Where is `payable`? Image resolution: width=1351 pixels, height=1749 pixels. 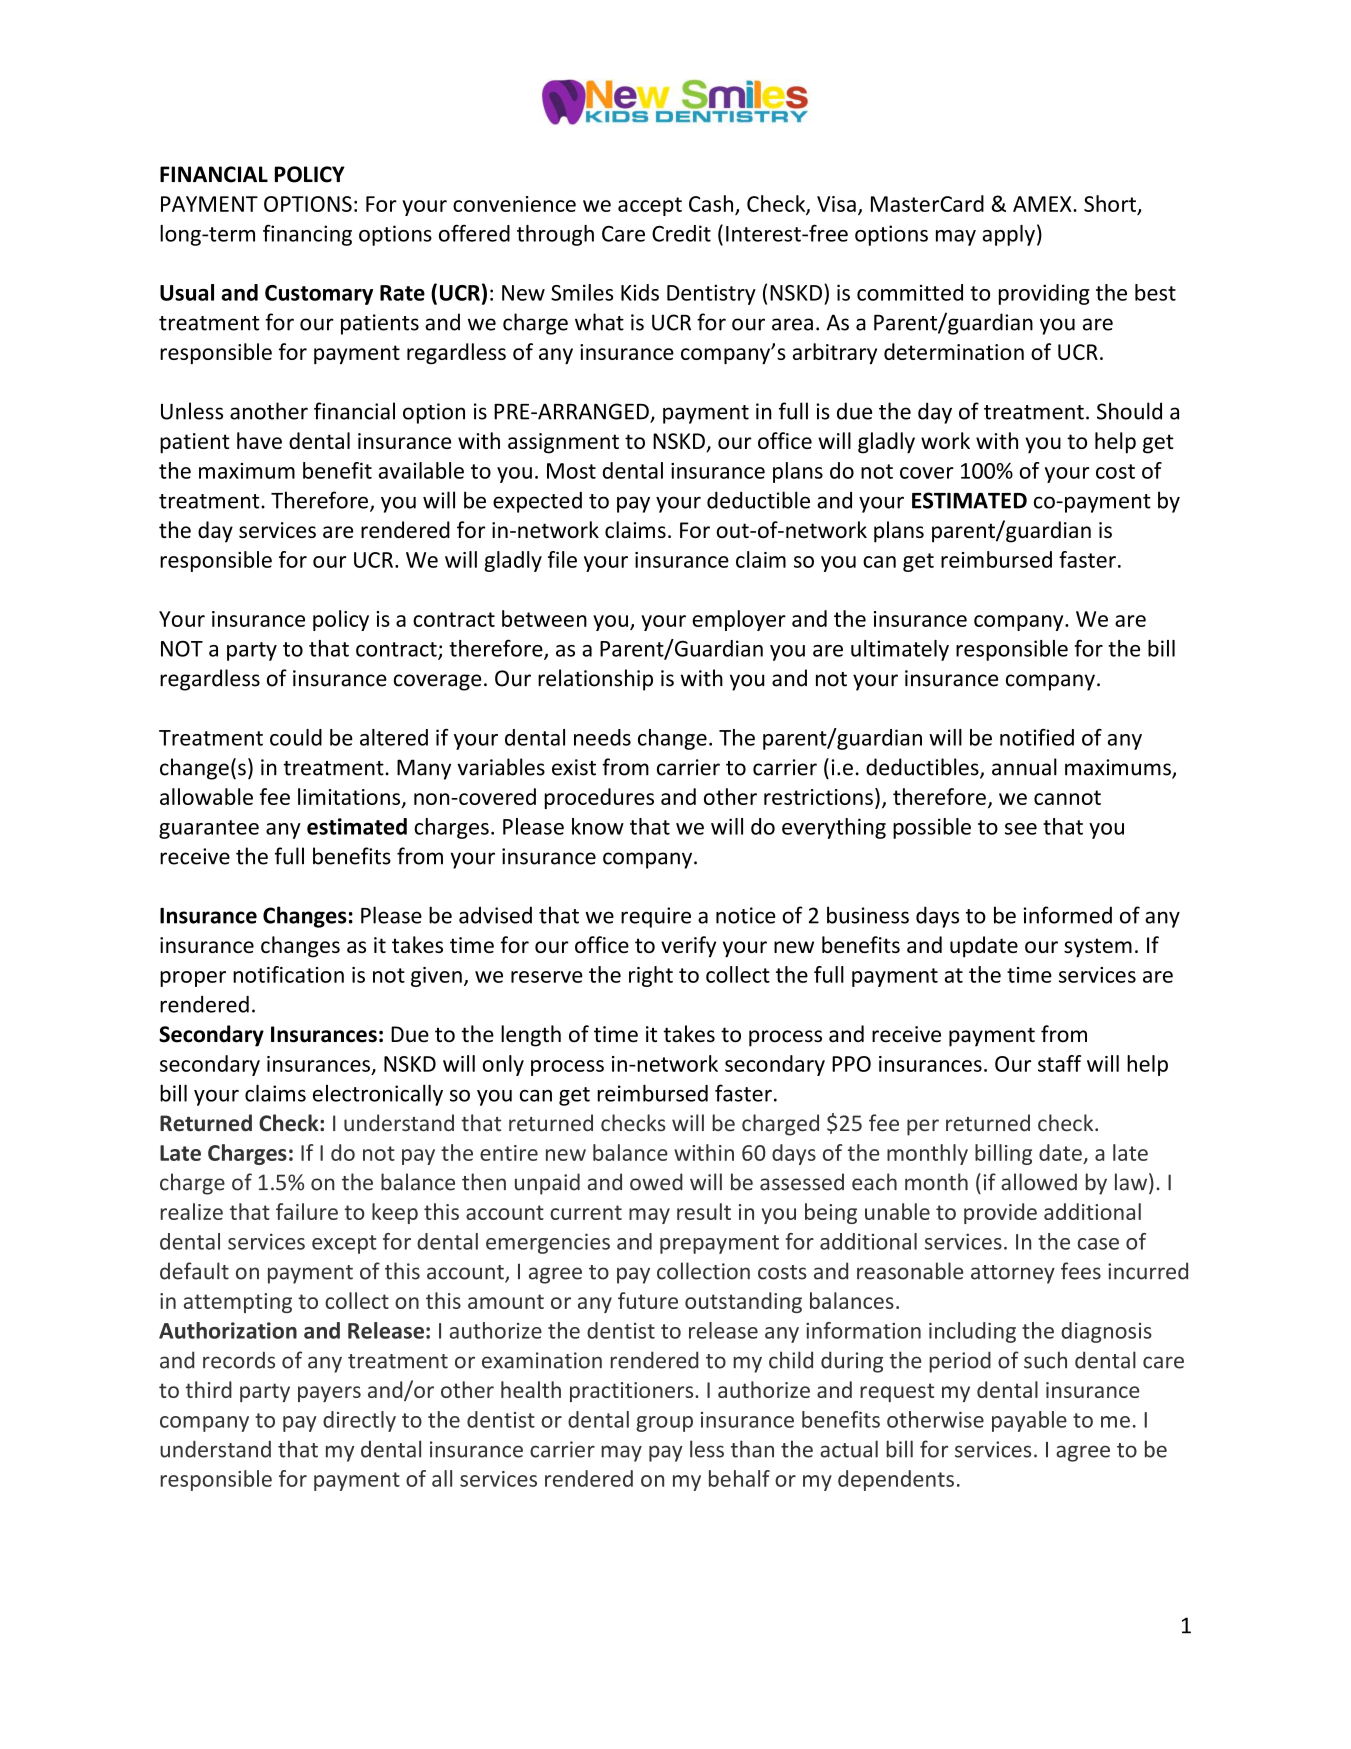
payable is located at coordinates (1029, 1421).
